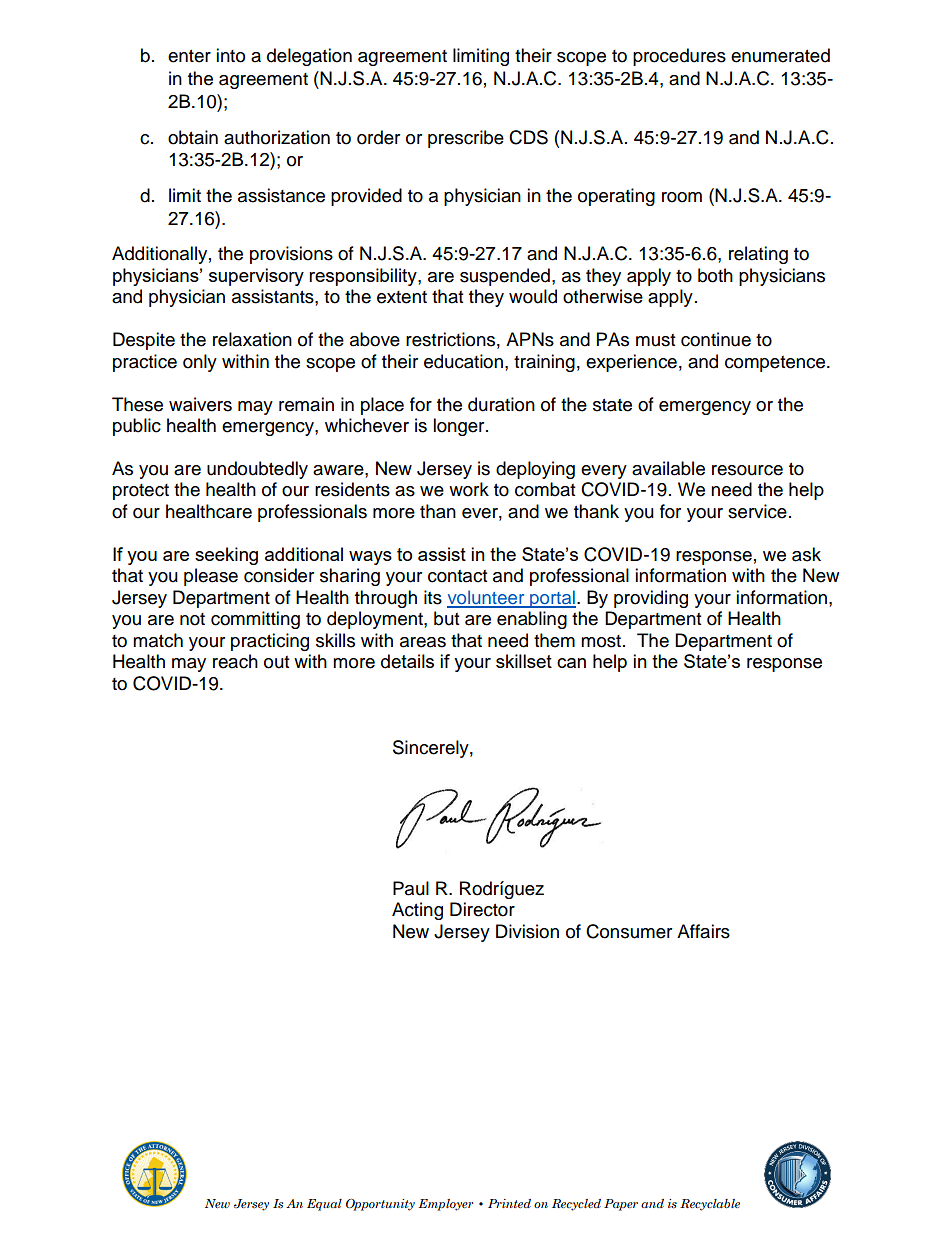  I want to click on reach, so click(235, 661).
